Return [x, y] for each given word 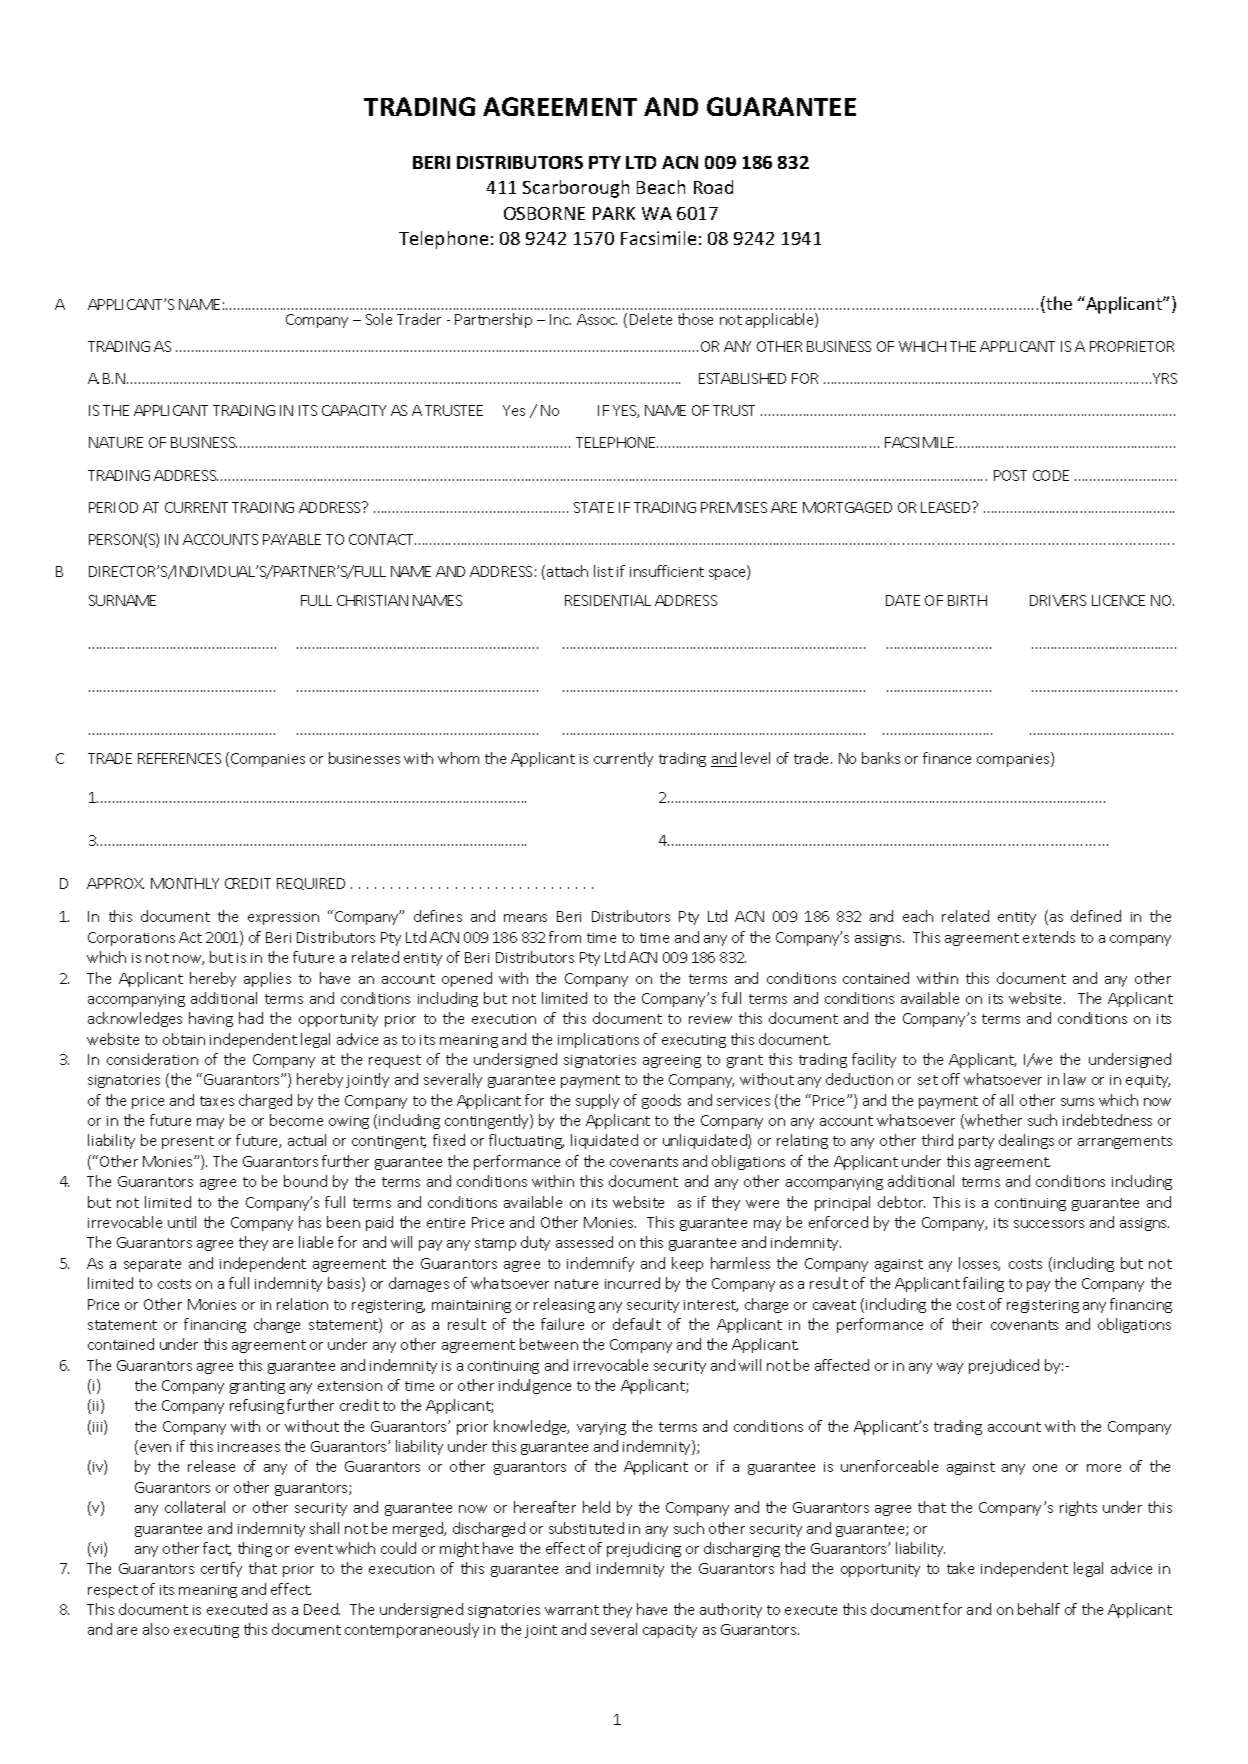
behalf [1039, 1609]
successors [1049, 1224]
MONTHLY [185, 883]
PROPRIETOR [1132, 346]
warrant [572, 1610]
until [182, 1222]
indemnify [600, 1264]
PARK [614, 213]
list [603, 571]
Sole [379, 319]
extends [1049, 937]
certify [221, 1569]
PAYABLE [292, 539]
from [565, 937]
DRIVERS [1058, 600]
